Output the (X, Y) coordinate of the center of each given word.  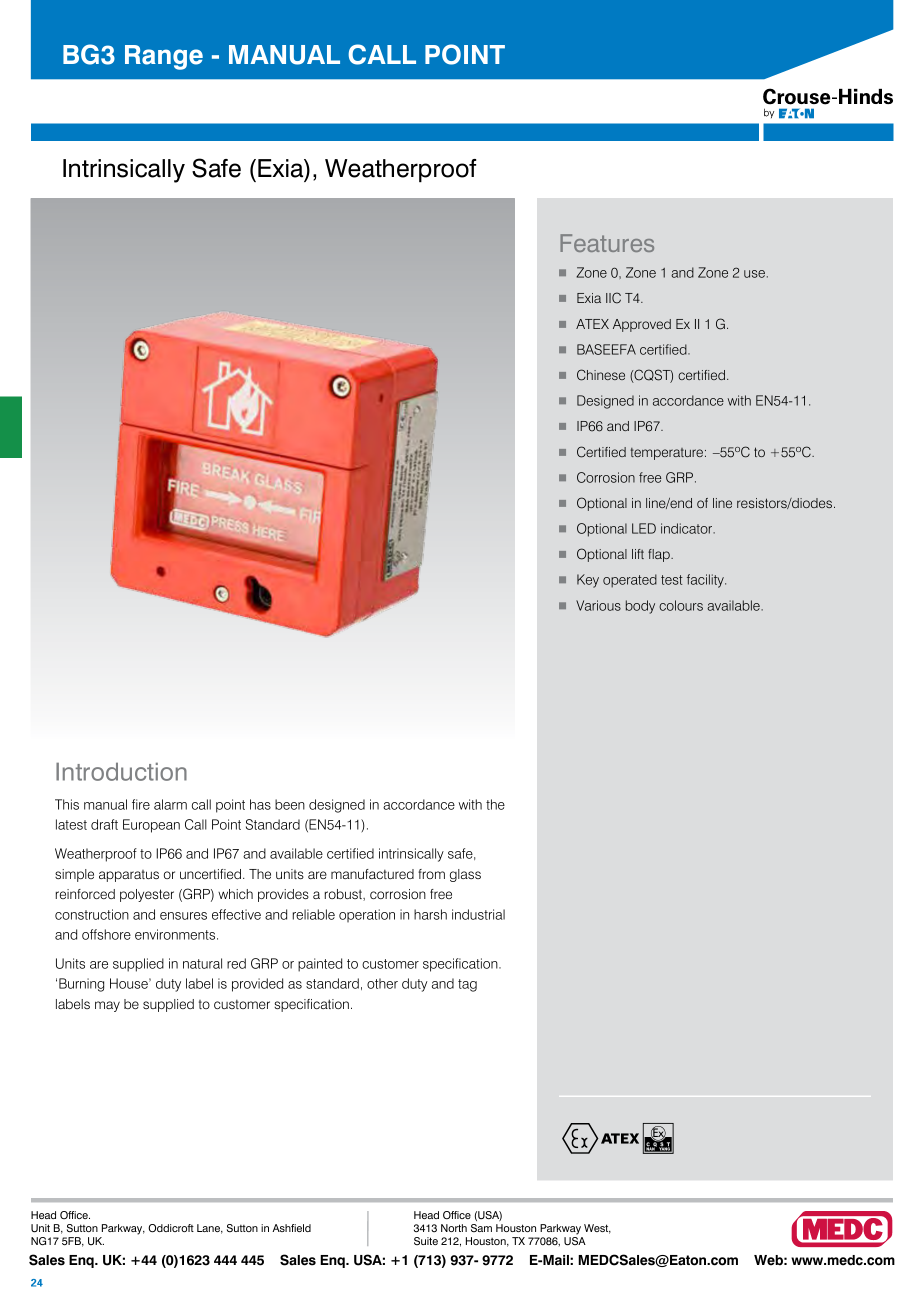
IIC (613, 298)
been (290, 804)
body (640, 607)
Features (607, 243)
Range (164, 57)
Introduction (121, 772)
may (107, 1006)
